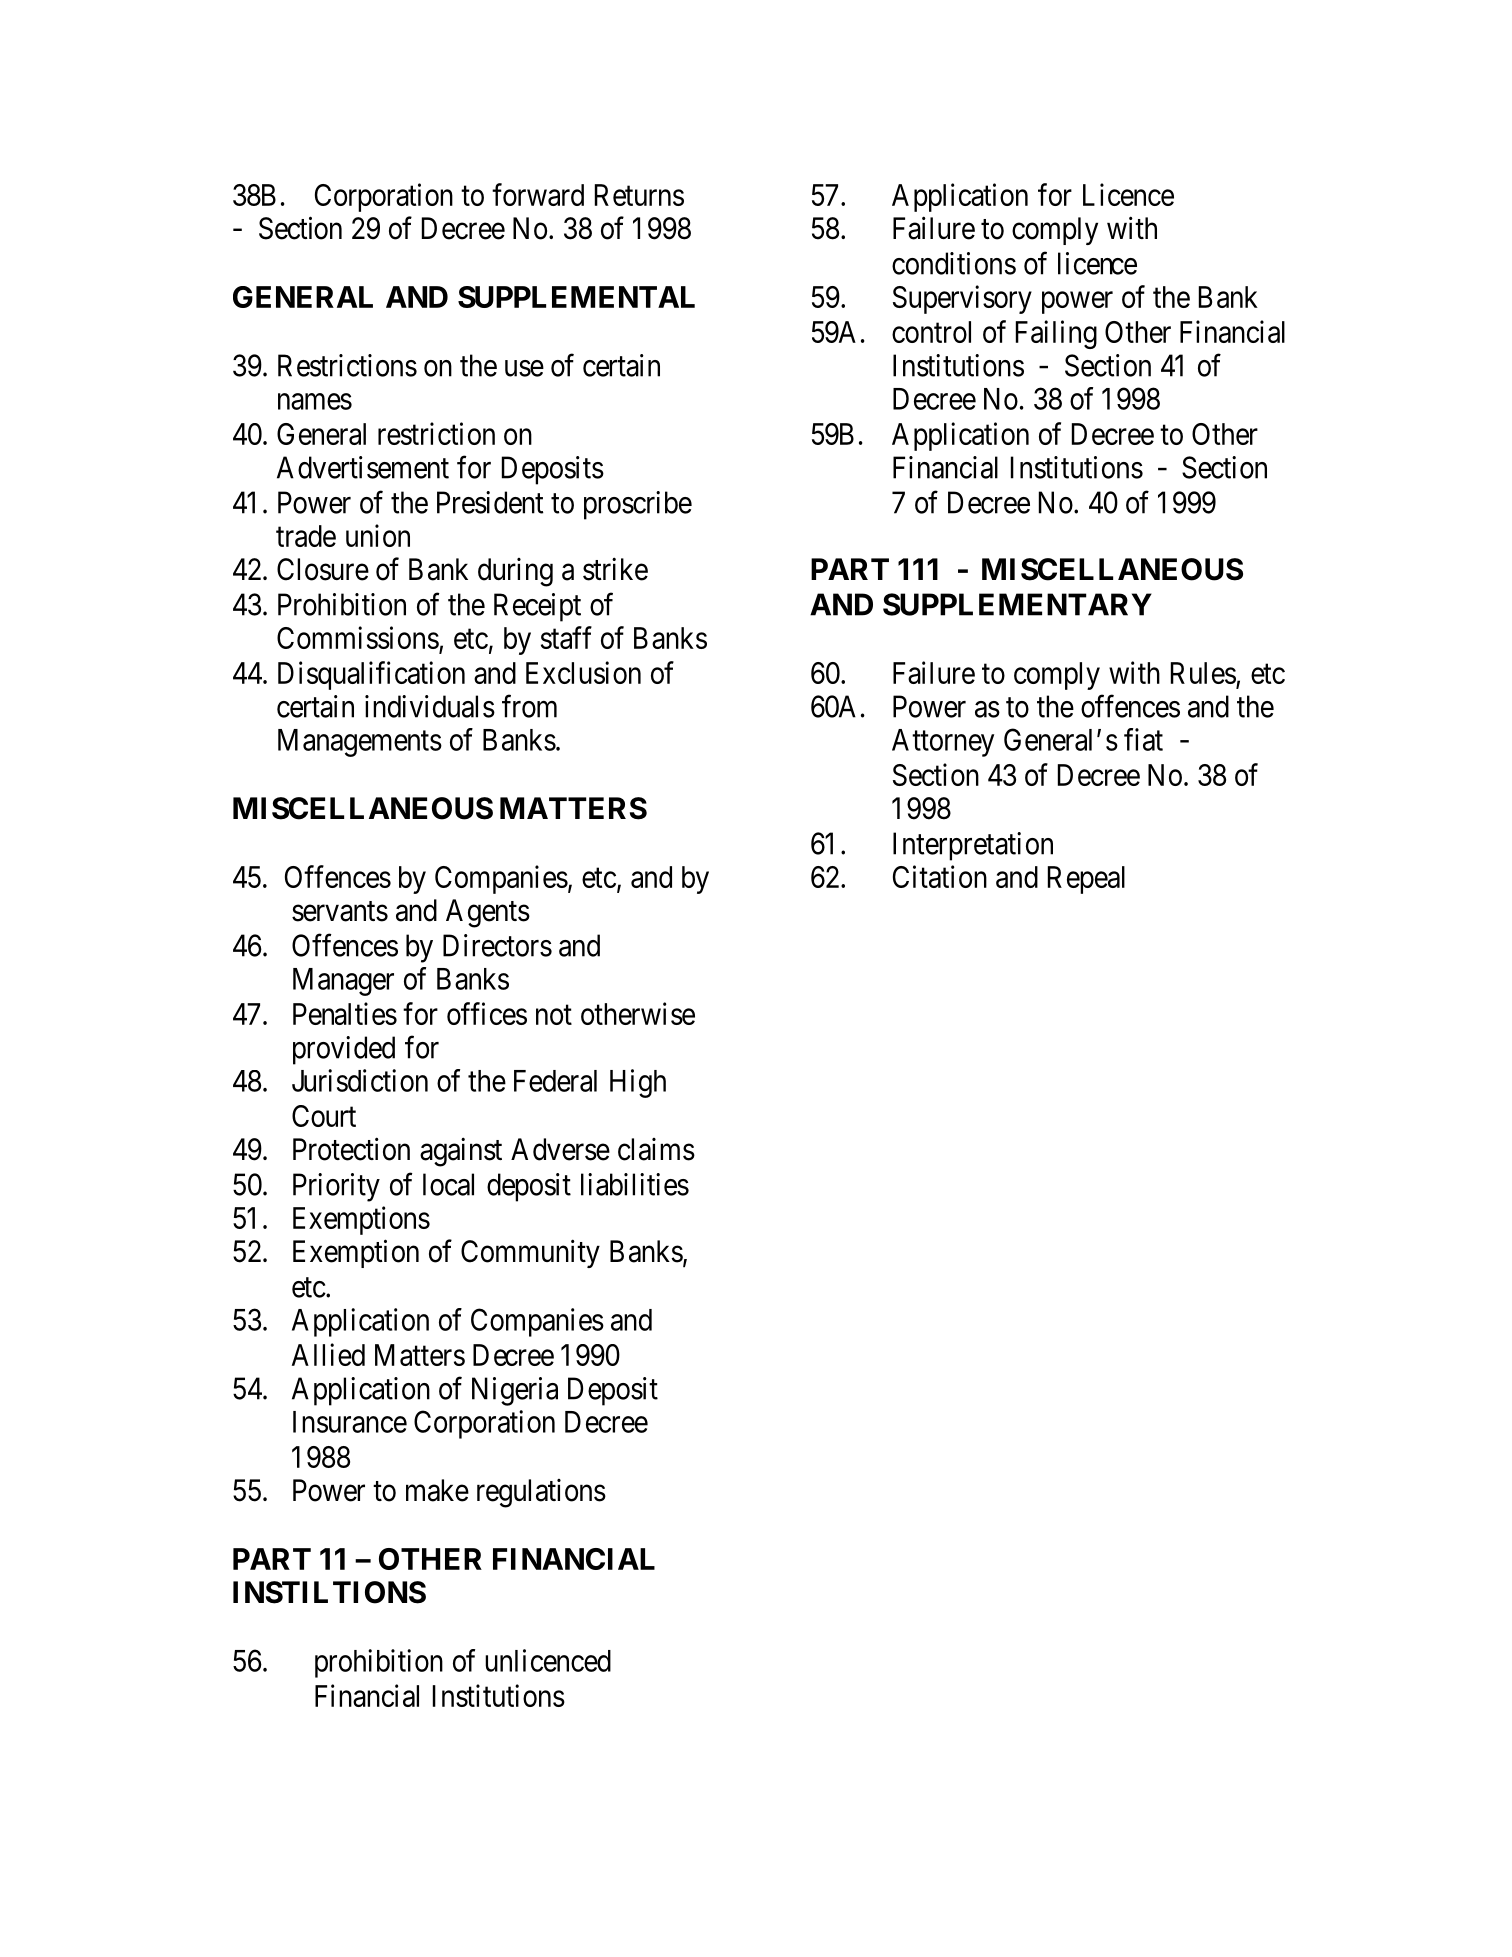  Describe the element at coordinates (437, 1490) in the screenshot. I see `make` at that location.
